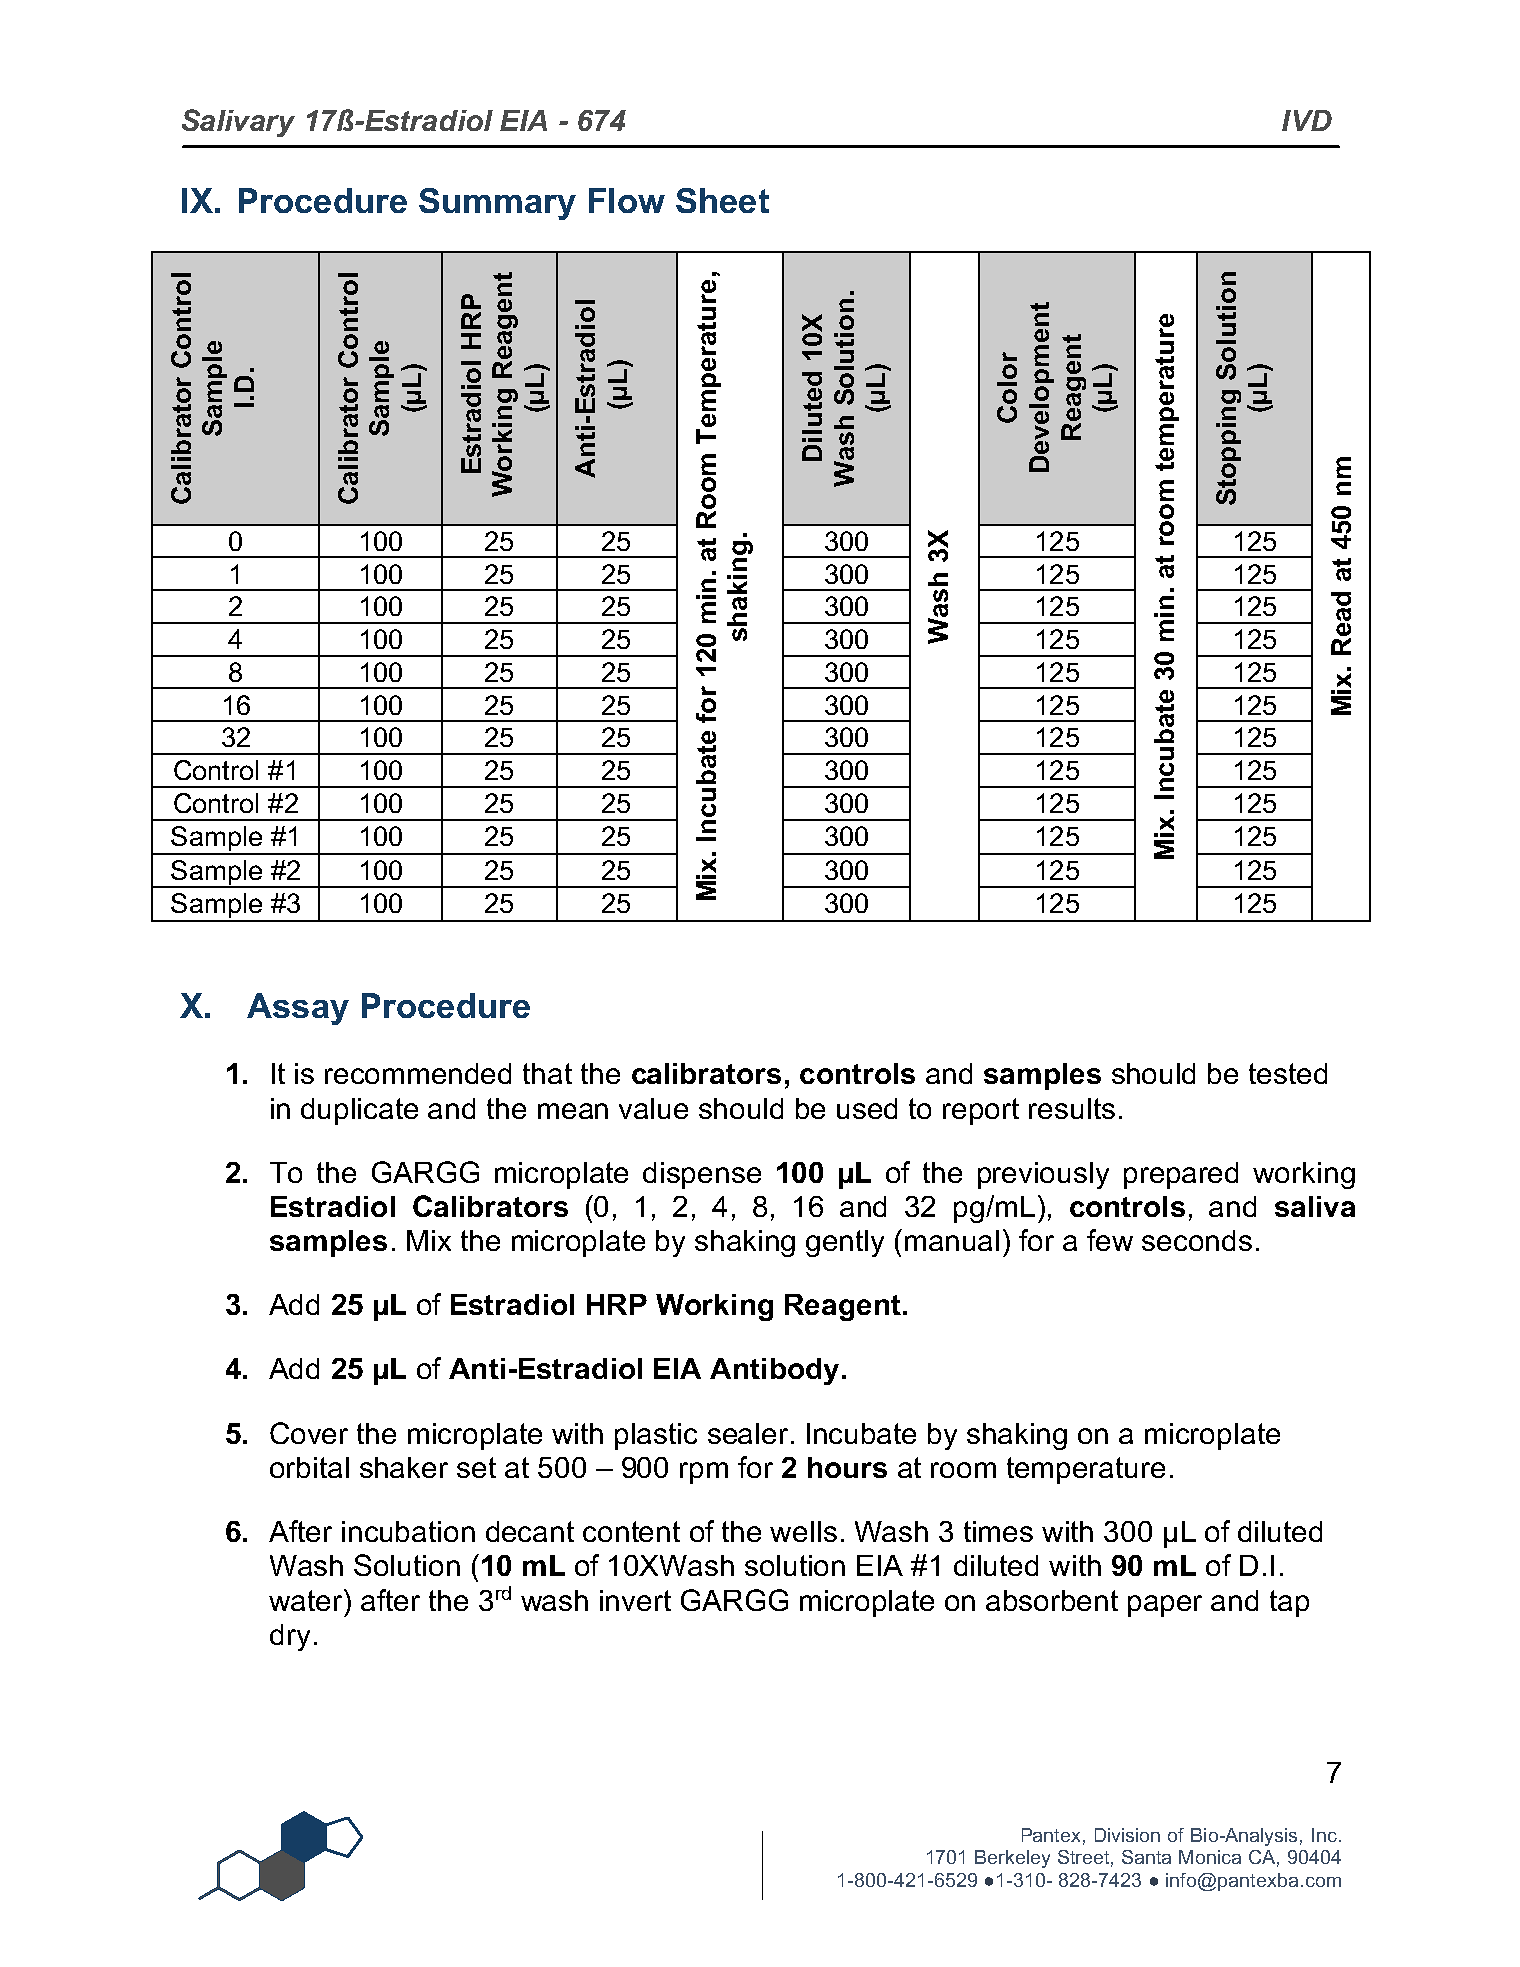 Image resolution: width=1520 pixels, height=1967 pixels. What do you see at coordinates (627, 200) in the page?
I see `Flow` at bounding box center [627, 200].
